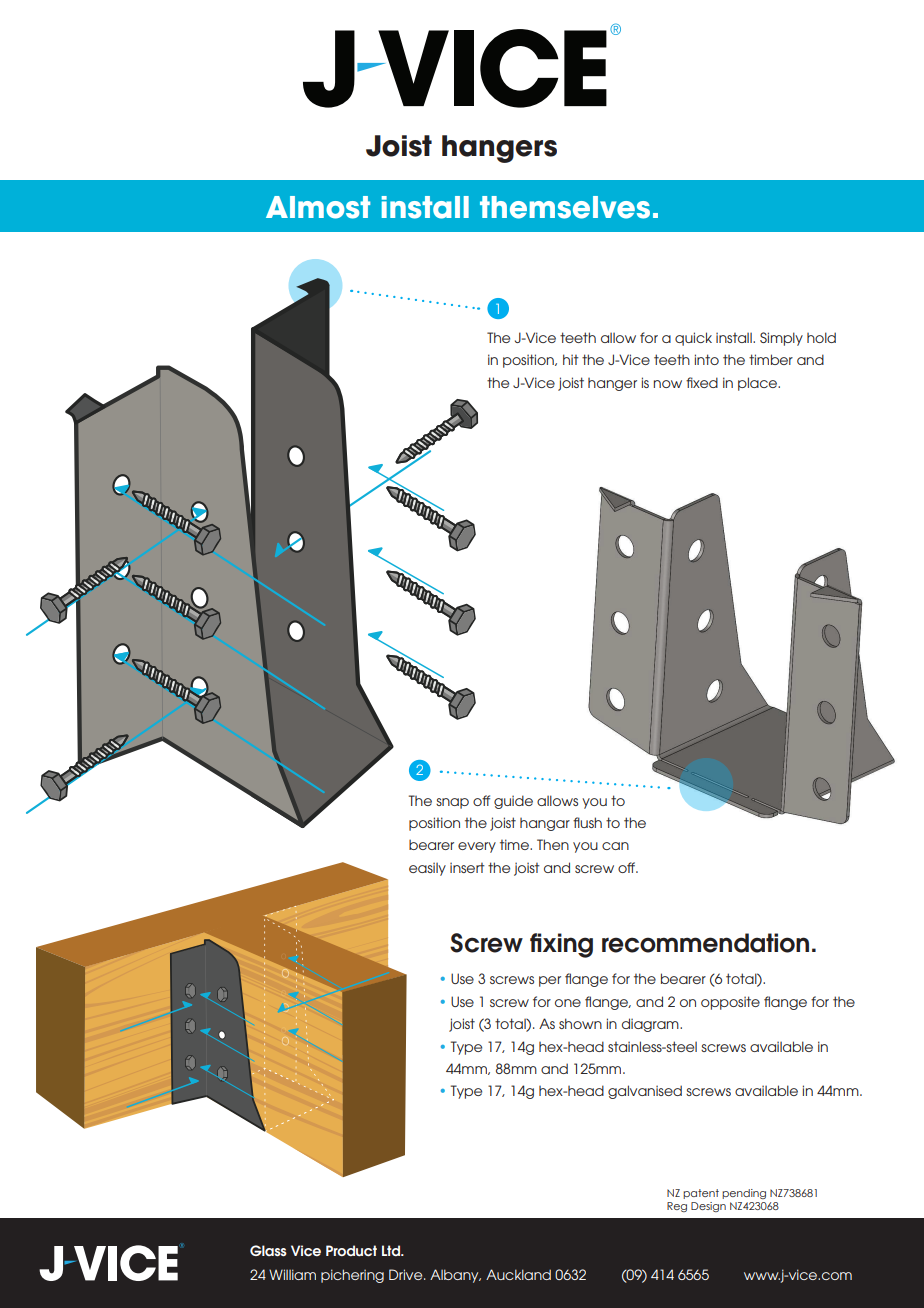 Image resolution: width=924 pixels, height=1308 pixels. What do you see at coordinates (571, 359) in the document?
I see `hit` at bounding box center [571, 359].
